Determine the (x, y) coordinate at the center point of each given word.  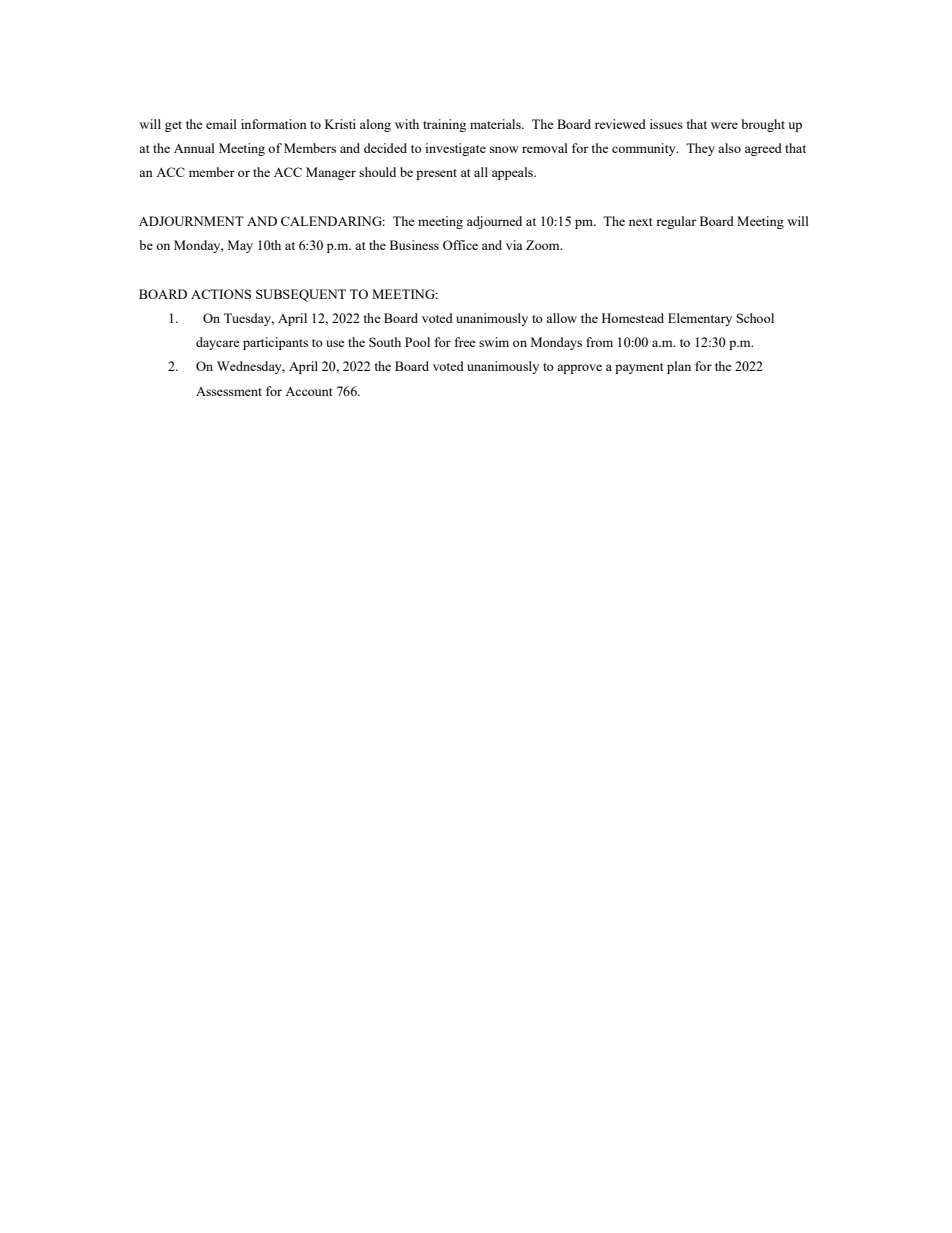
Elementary (700, 319)
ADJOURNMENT (191, 221)
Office (460, 245)
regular (676, 222)
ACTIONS (221, 294)
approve (579, 369)
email (221, 124)
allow (561, 318)
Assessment (229, 391)
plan (679, 367)
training (444, 125)
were (724, 125)
